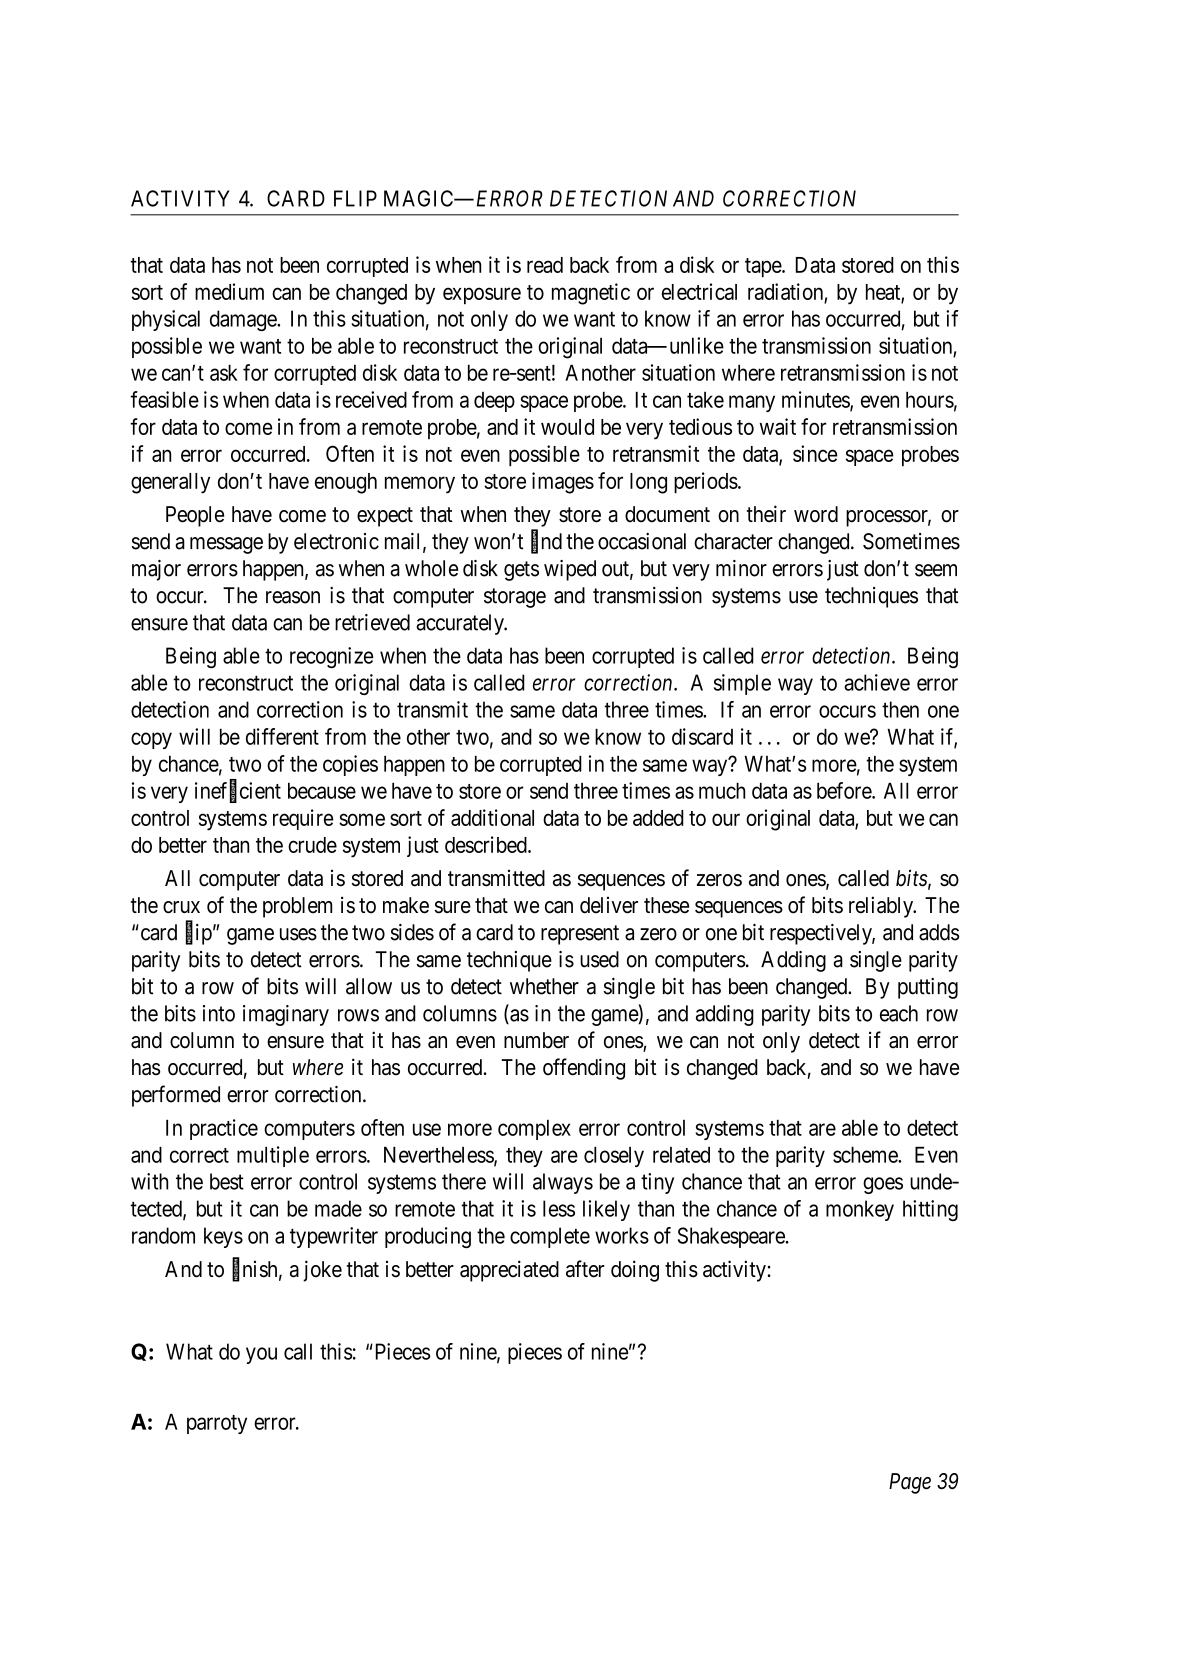 This image has width=1186, height=1679. What do you see at coordinates (877, 682) in the image?
I see `achieve` at bounding box center [877, 682].
